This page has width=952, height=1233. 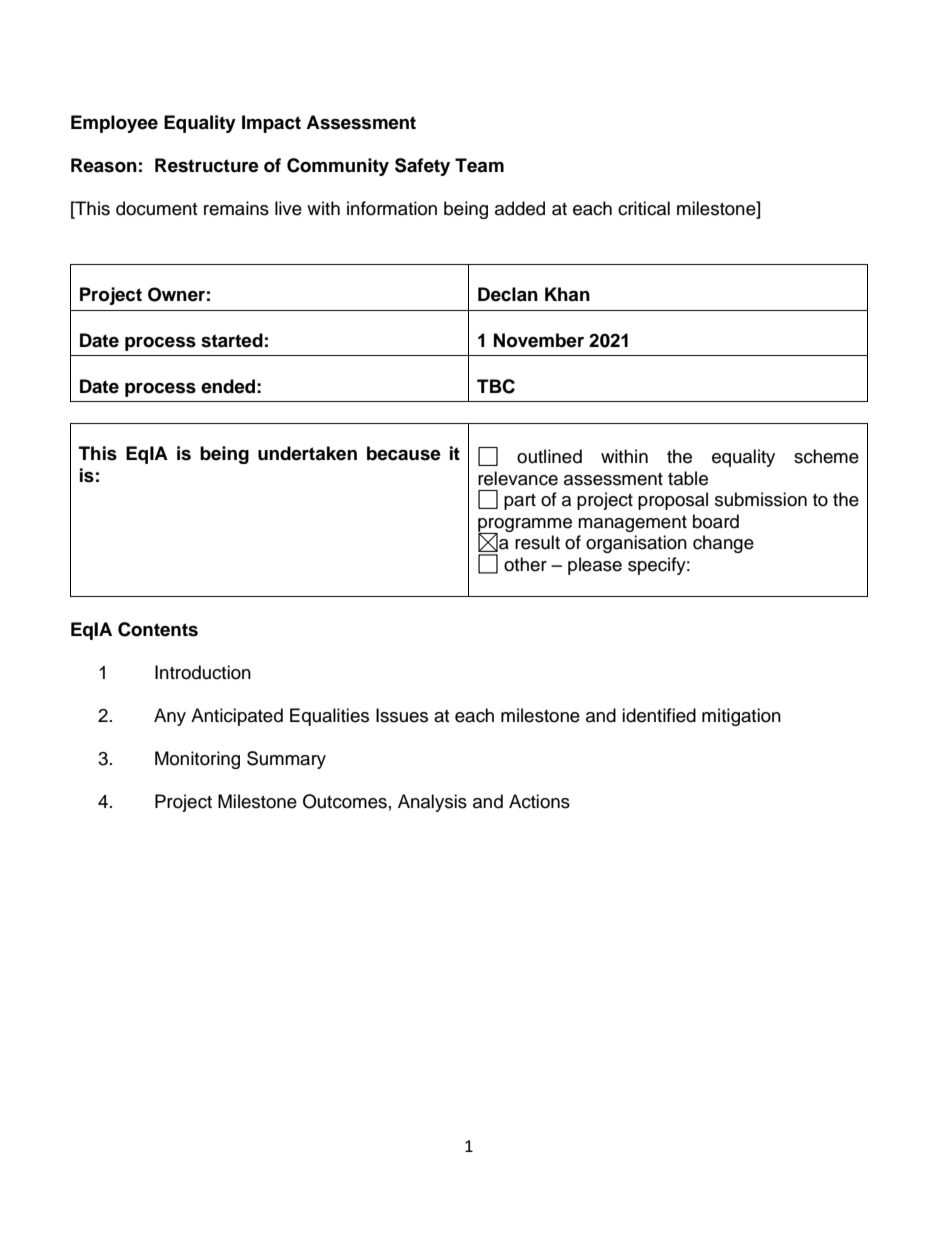 I want to click on Contents, so click(x=158, y=629).
